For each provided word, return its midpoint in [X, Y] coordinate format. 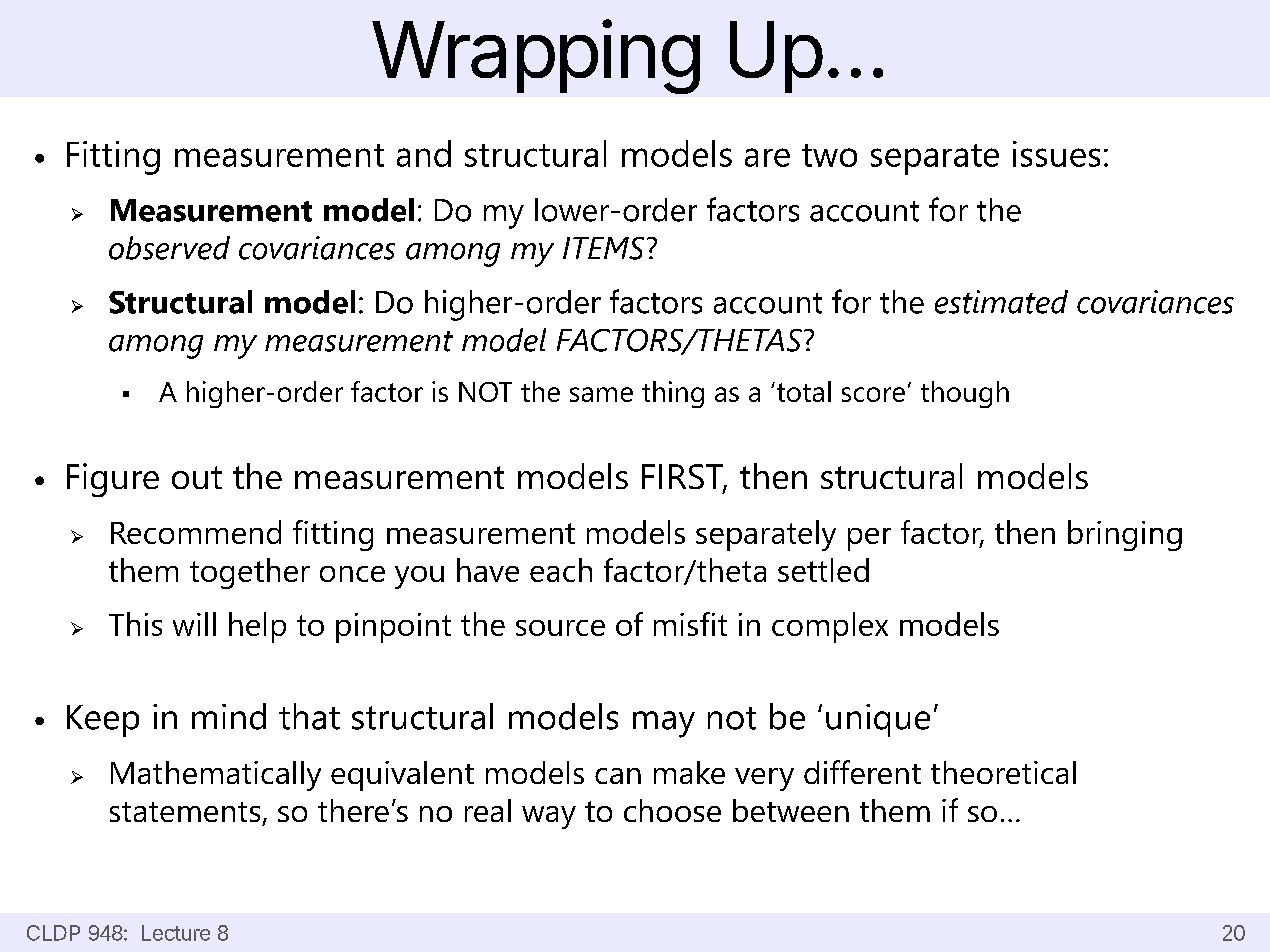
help [257, 627]
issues [1056, 154]
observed [169, 248]
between [791, 810]
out [197, 477]
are [767, 157]
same [601, 394]
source [560, 628]
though [965, 394]
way [549, 817]
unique [878, 720]
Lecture [176, 933]
